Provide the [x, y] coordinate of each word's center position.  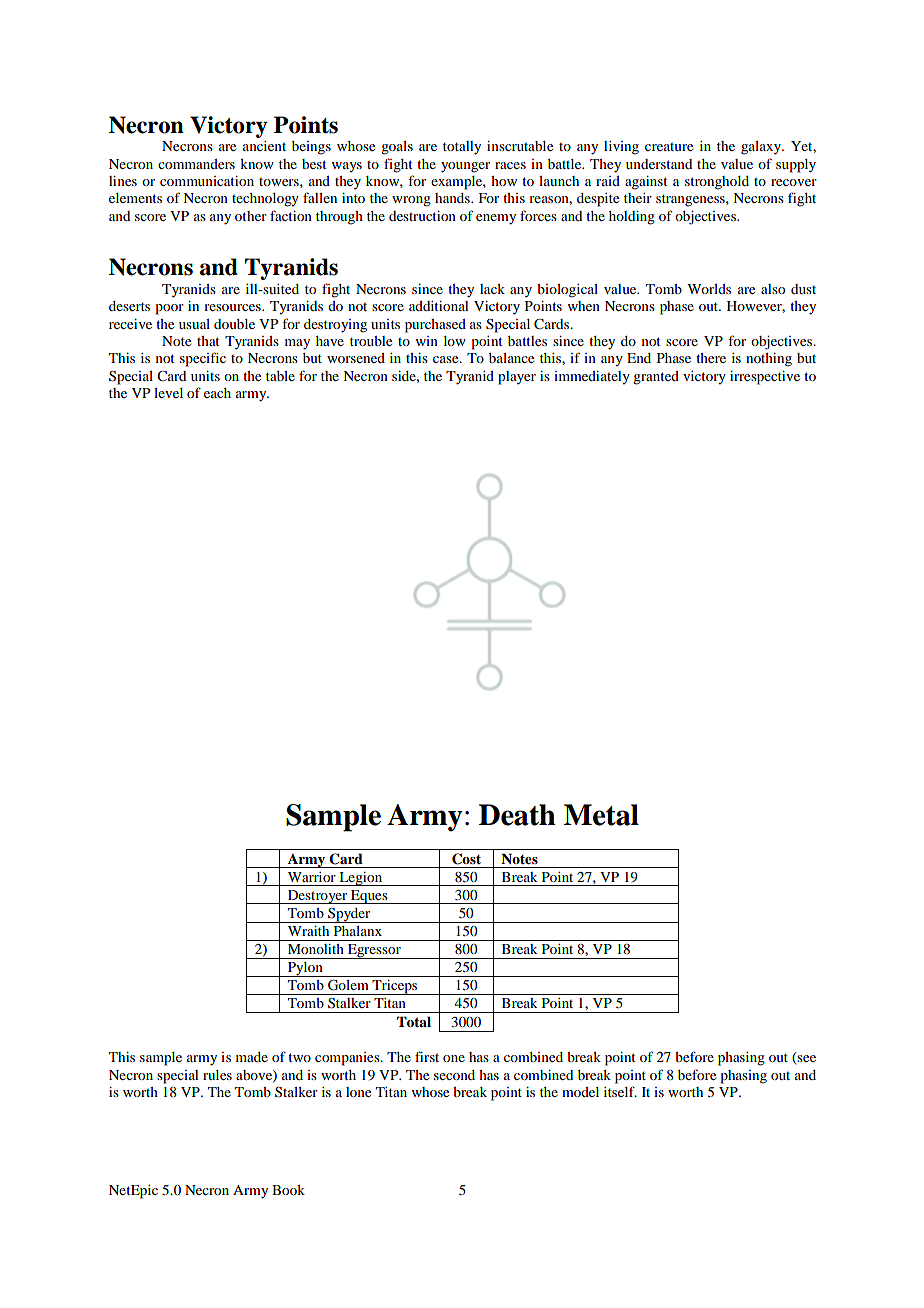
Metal [601, 815]
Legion [361, 879]
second [454, 1075]
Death [517, 815]
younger [465, 167]
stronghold [717, 183]
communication [207, 181]
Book [288, 1190]
